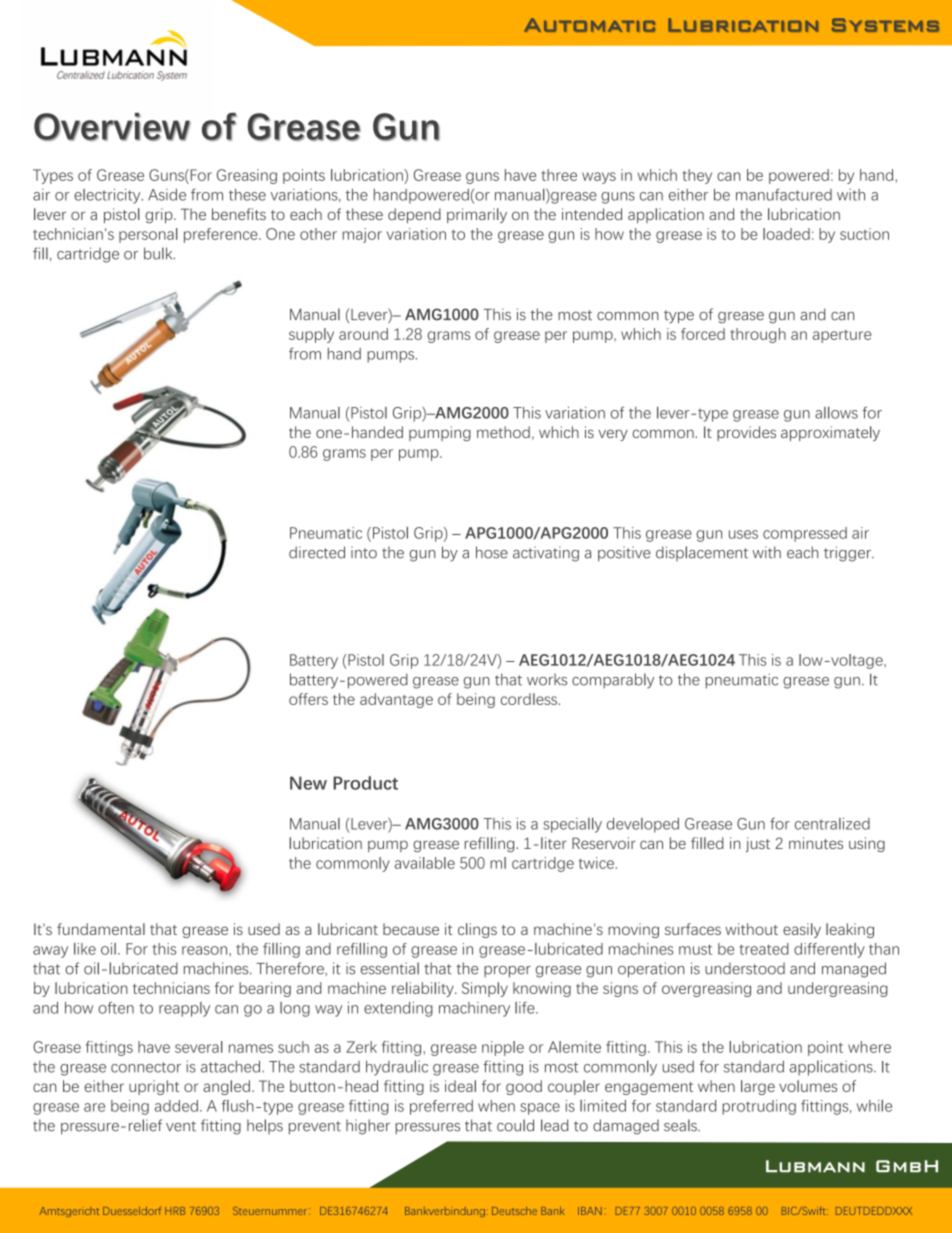  What do you see at coordinates (848, 554) in the screenshot?
I see `trigger` at bounding box center [848, 554].
